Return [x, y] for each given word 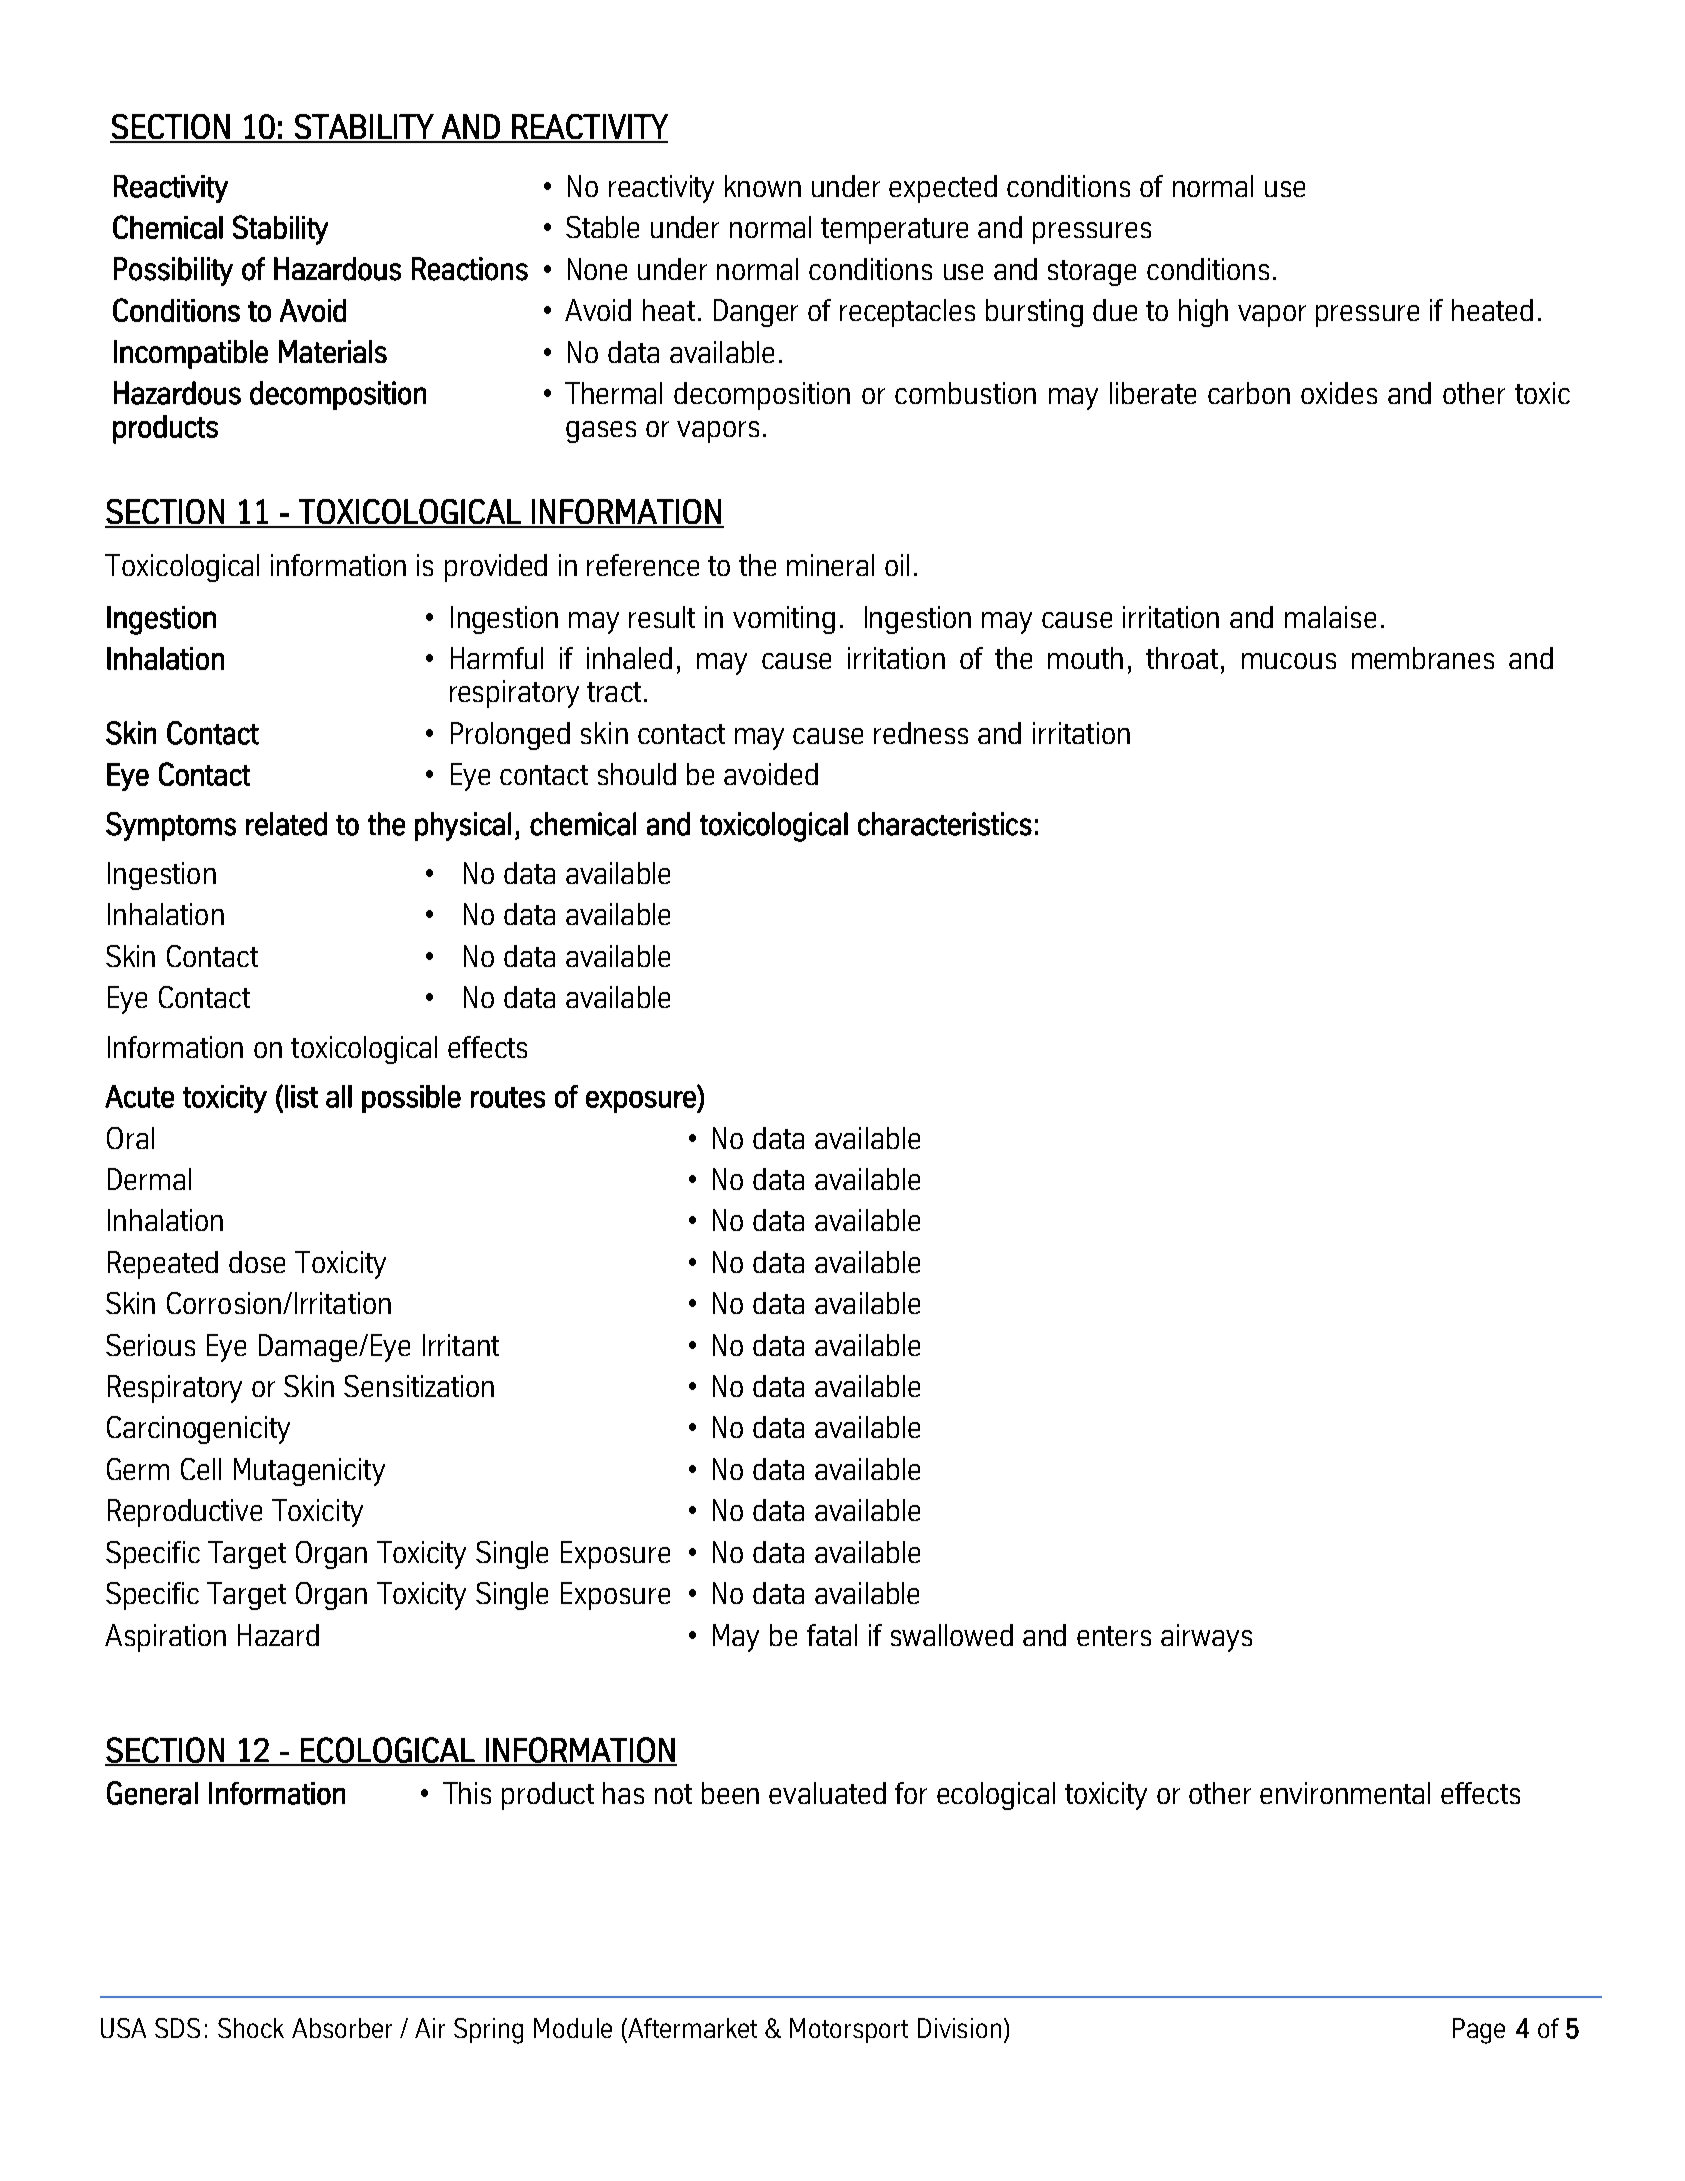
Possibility [173, 271]
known [763, 186]
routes [508, 1097]
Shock [251, 2028]
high [1203, 313]
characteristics [945, 824]
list [301, 1096]
